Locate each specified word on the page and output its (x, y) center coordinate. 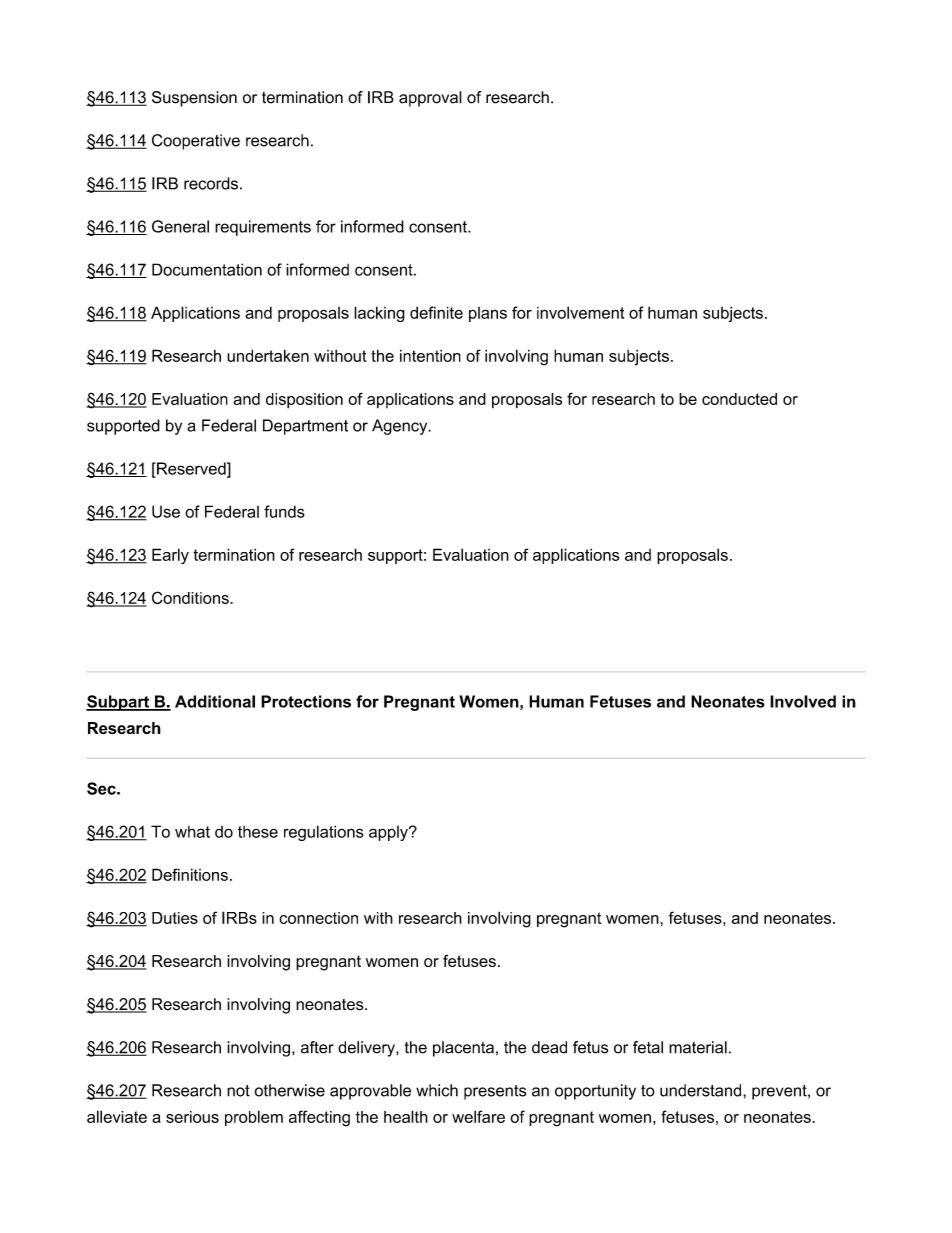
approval (430, 99)
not (238, 1091)
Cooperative (196, 142)
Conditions (191, 597)
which (437, 1090)
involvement (580, 312)
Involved (803, 701)
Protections (306, 701)
